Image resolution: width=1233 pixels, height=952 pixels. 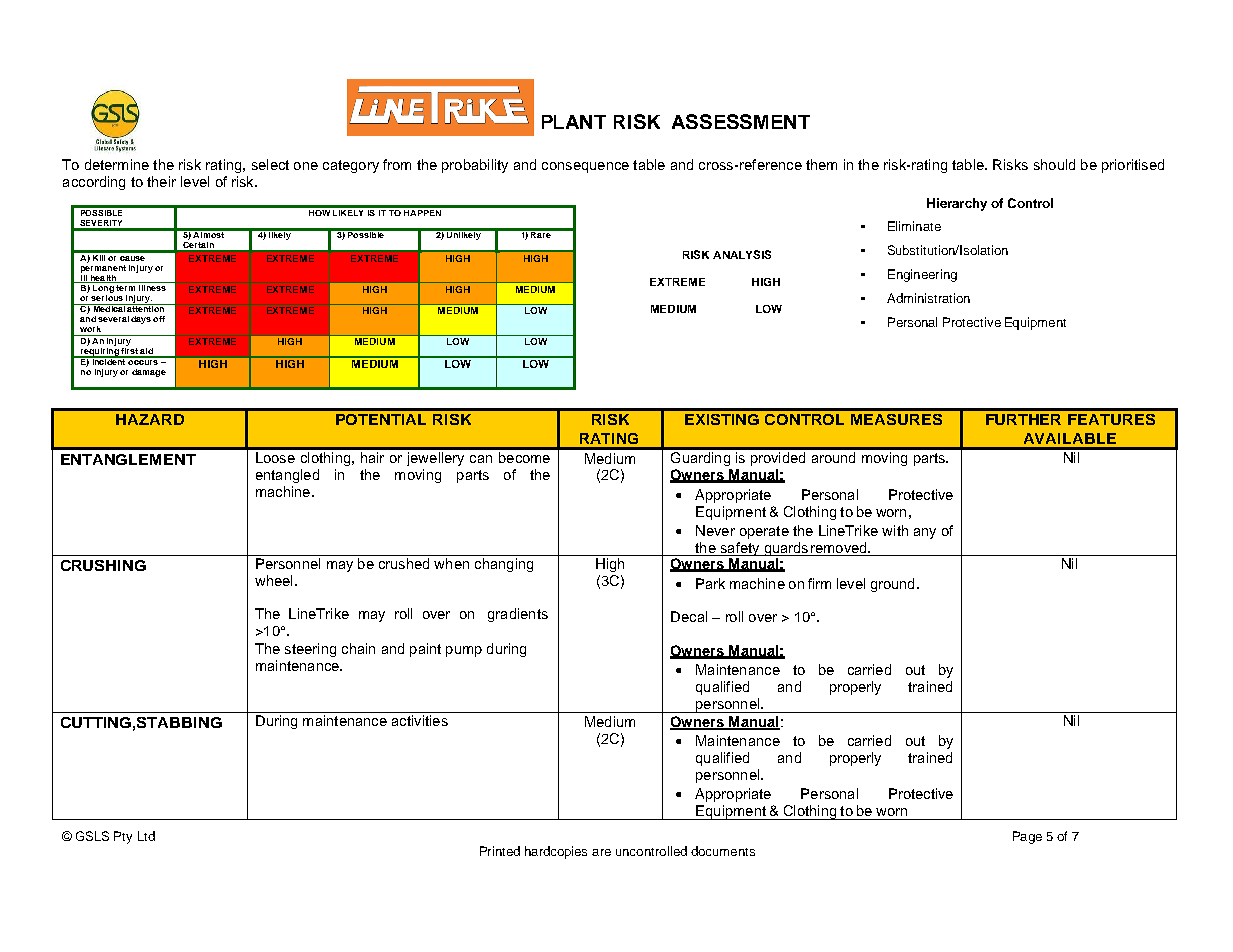 I want to click on Page, so click(x=1027, y=837).
